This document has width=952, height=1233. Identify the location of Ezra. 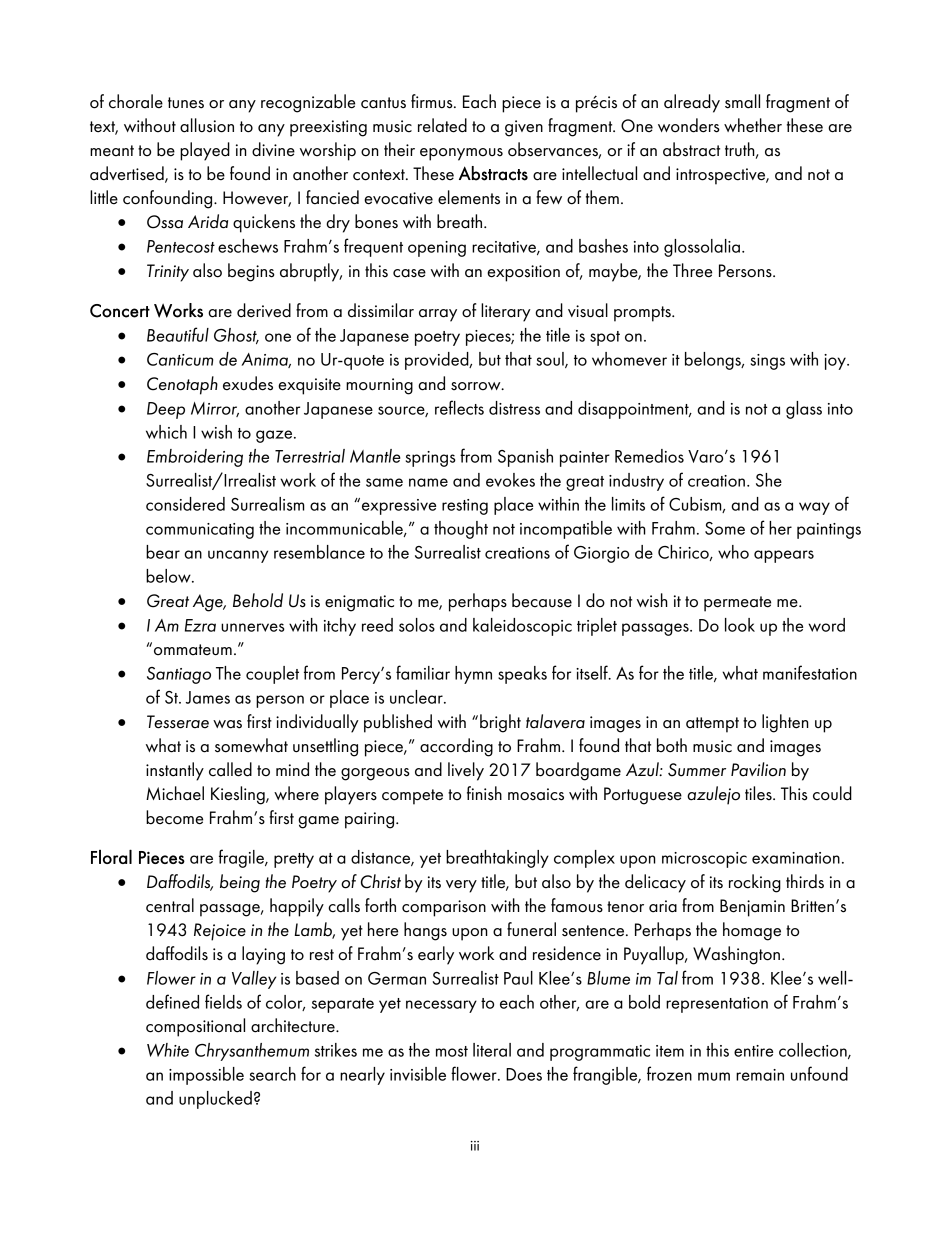
(200, 625).
